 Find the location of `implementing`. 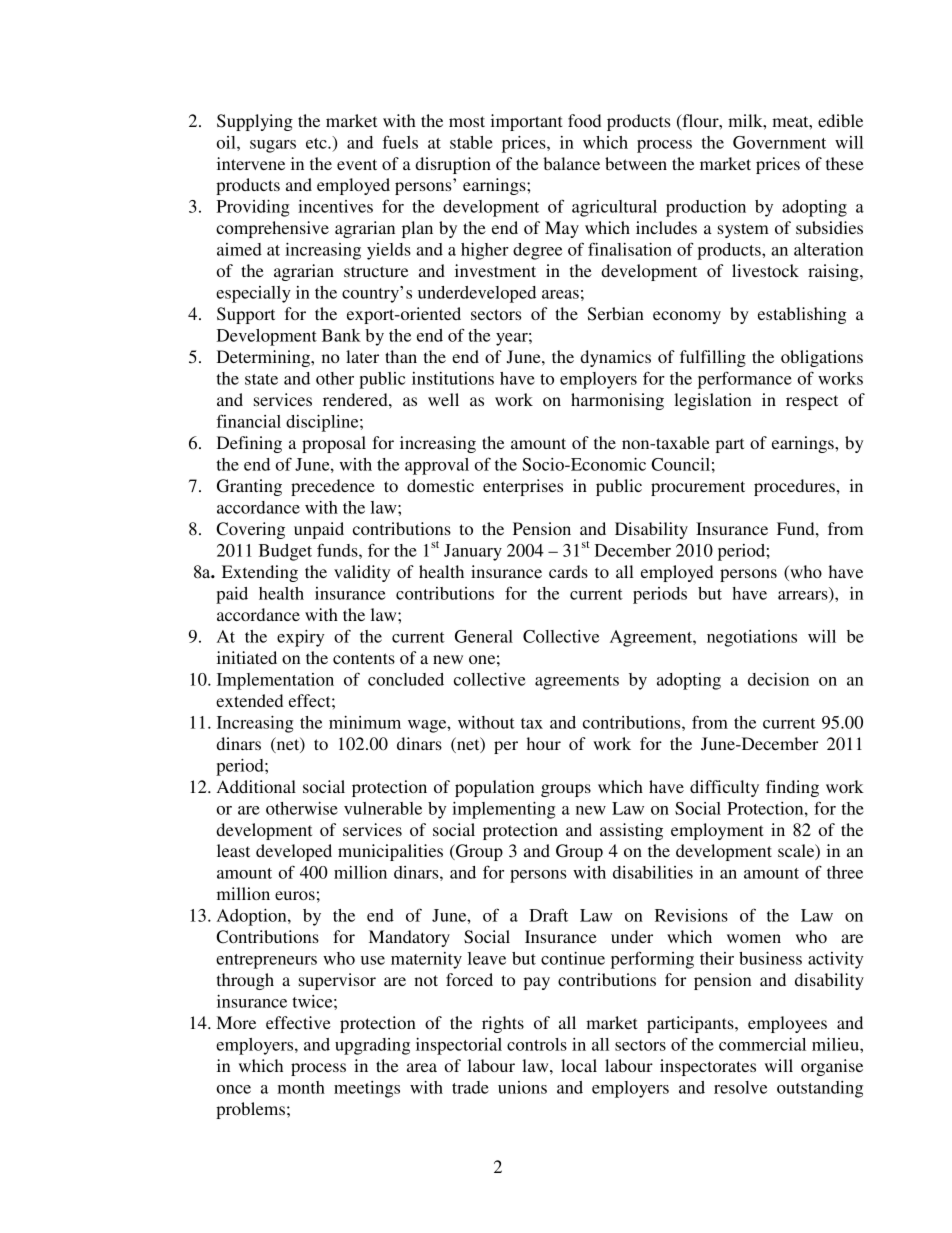

implementing is located at coordinates (503, 810).
